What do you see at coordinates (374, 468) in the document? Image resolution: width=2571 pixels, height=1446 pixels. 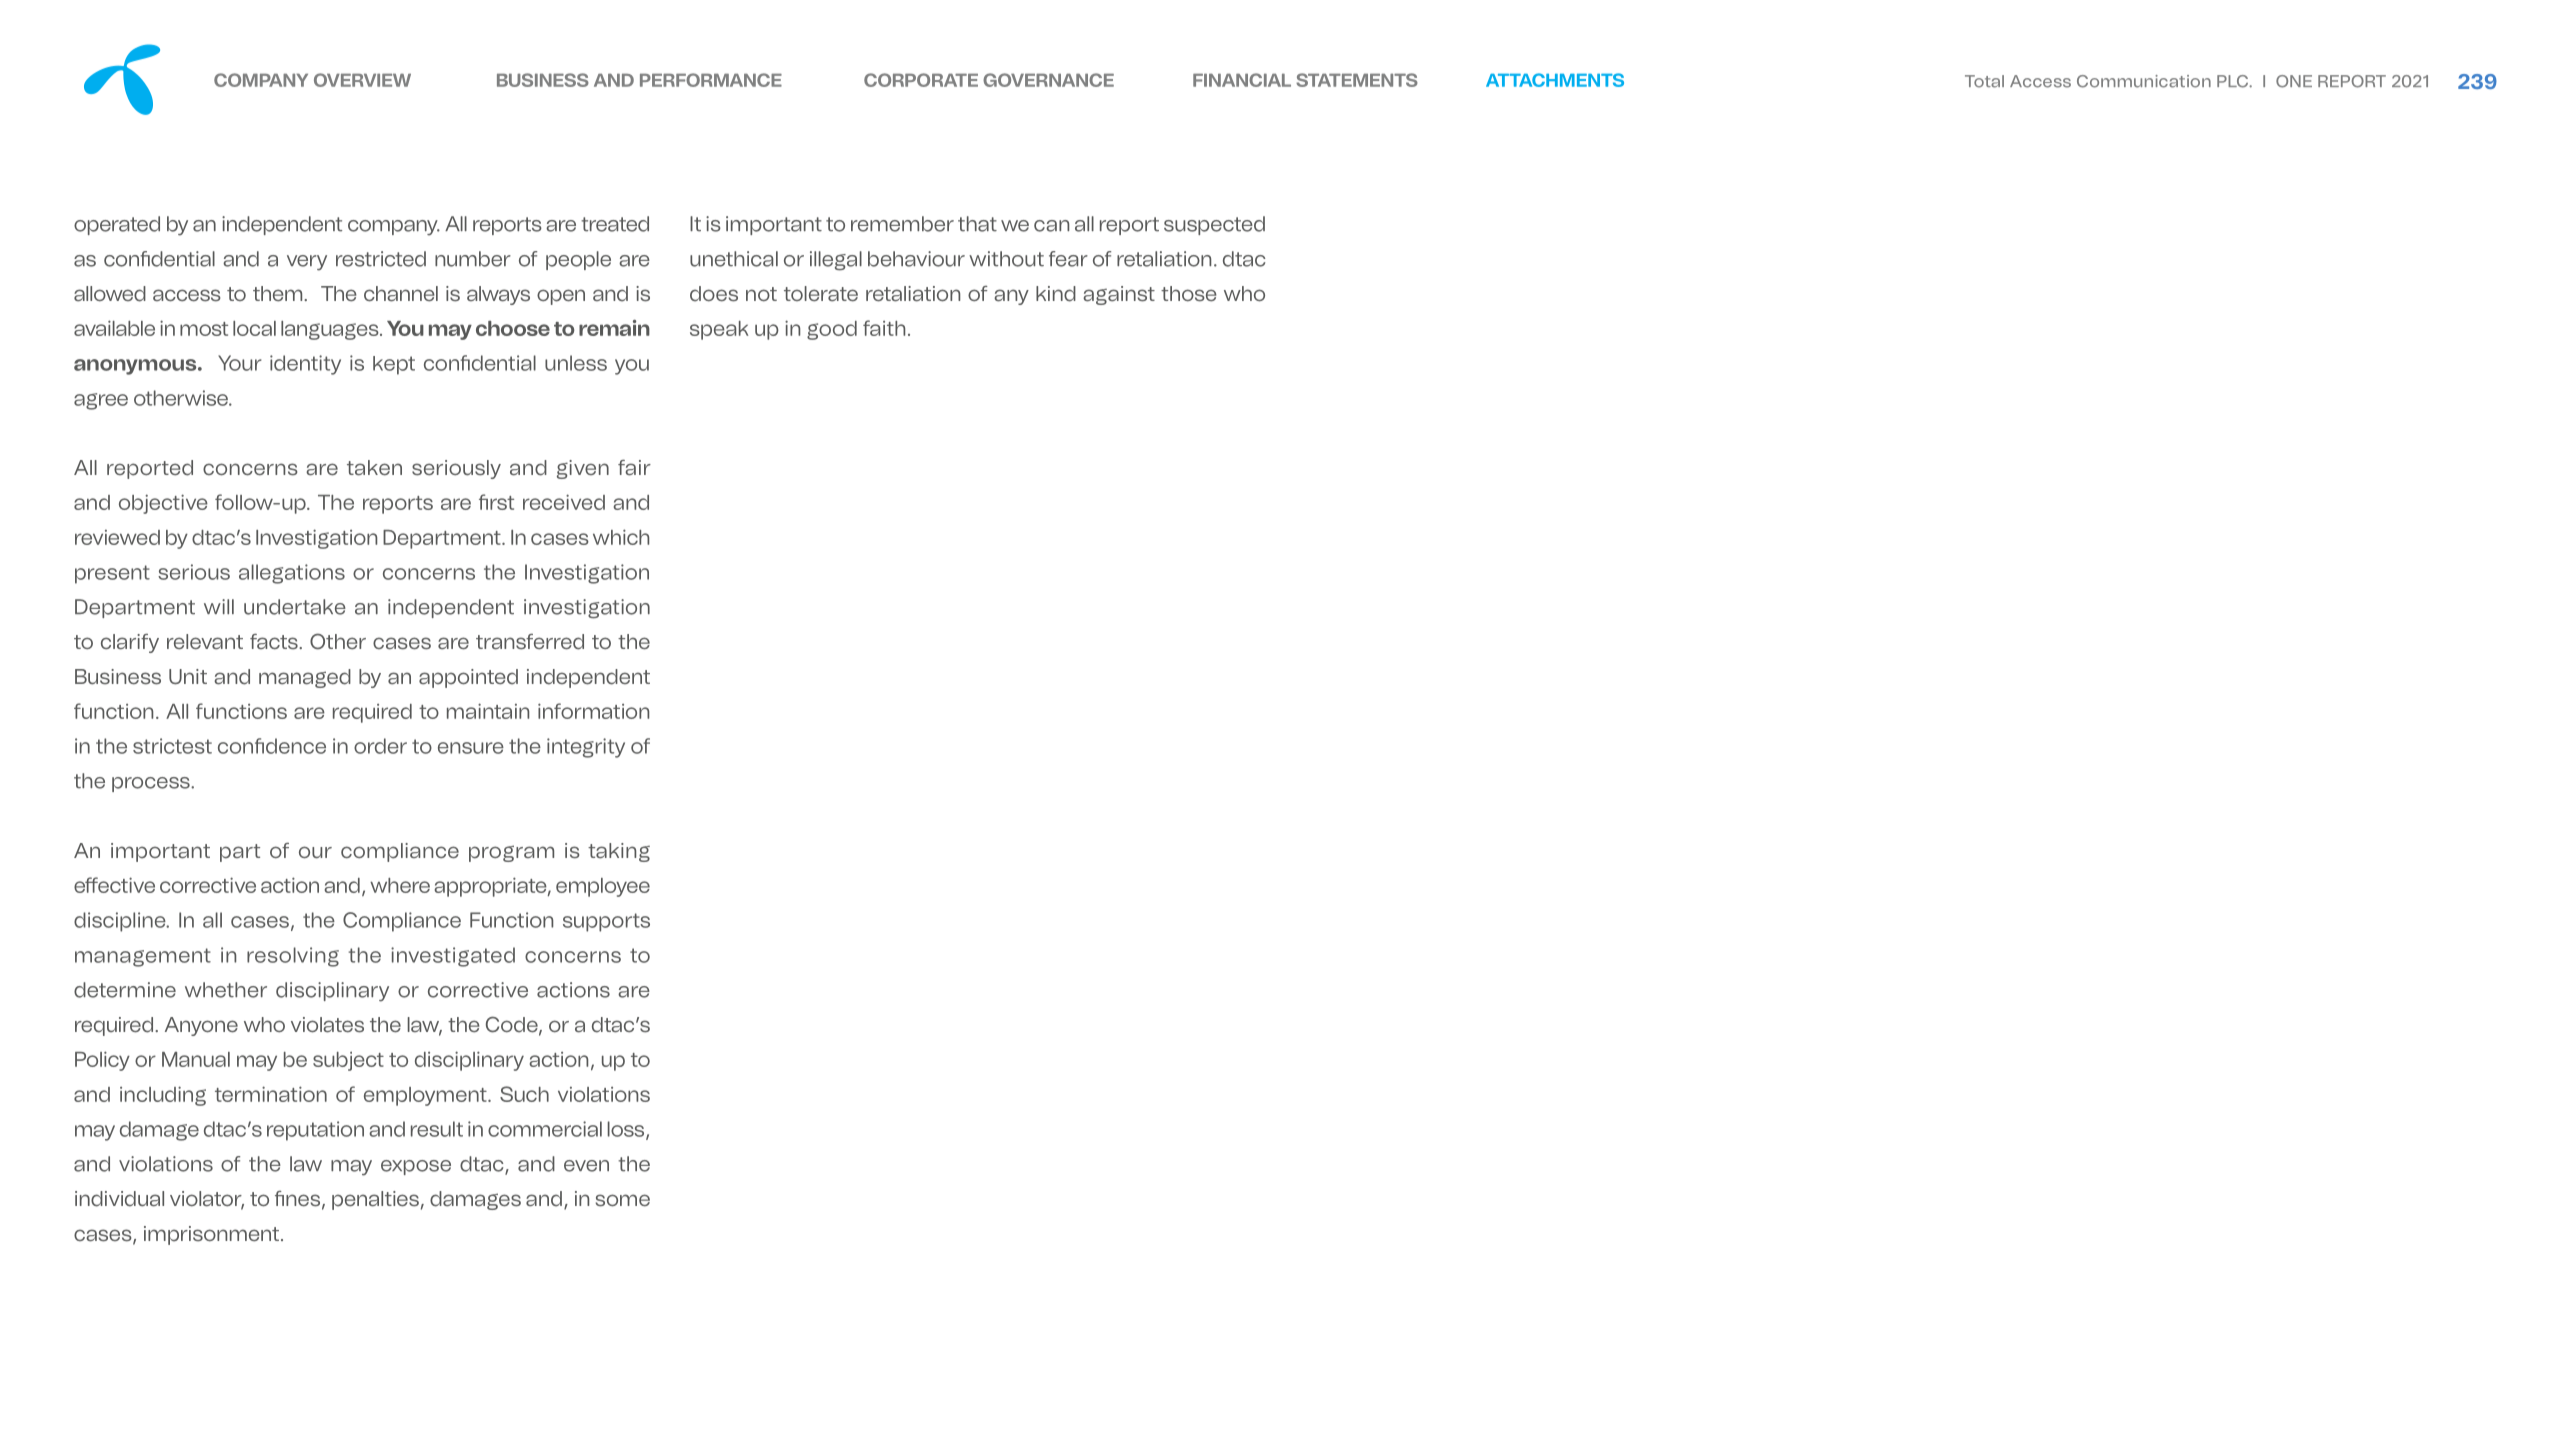 I see `taken` at bounding box center [374, 468].
